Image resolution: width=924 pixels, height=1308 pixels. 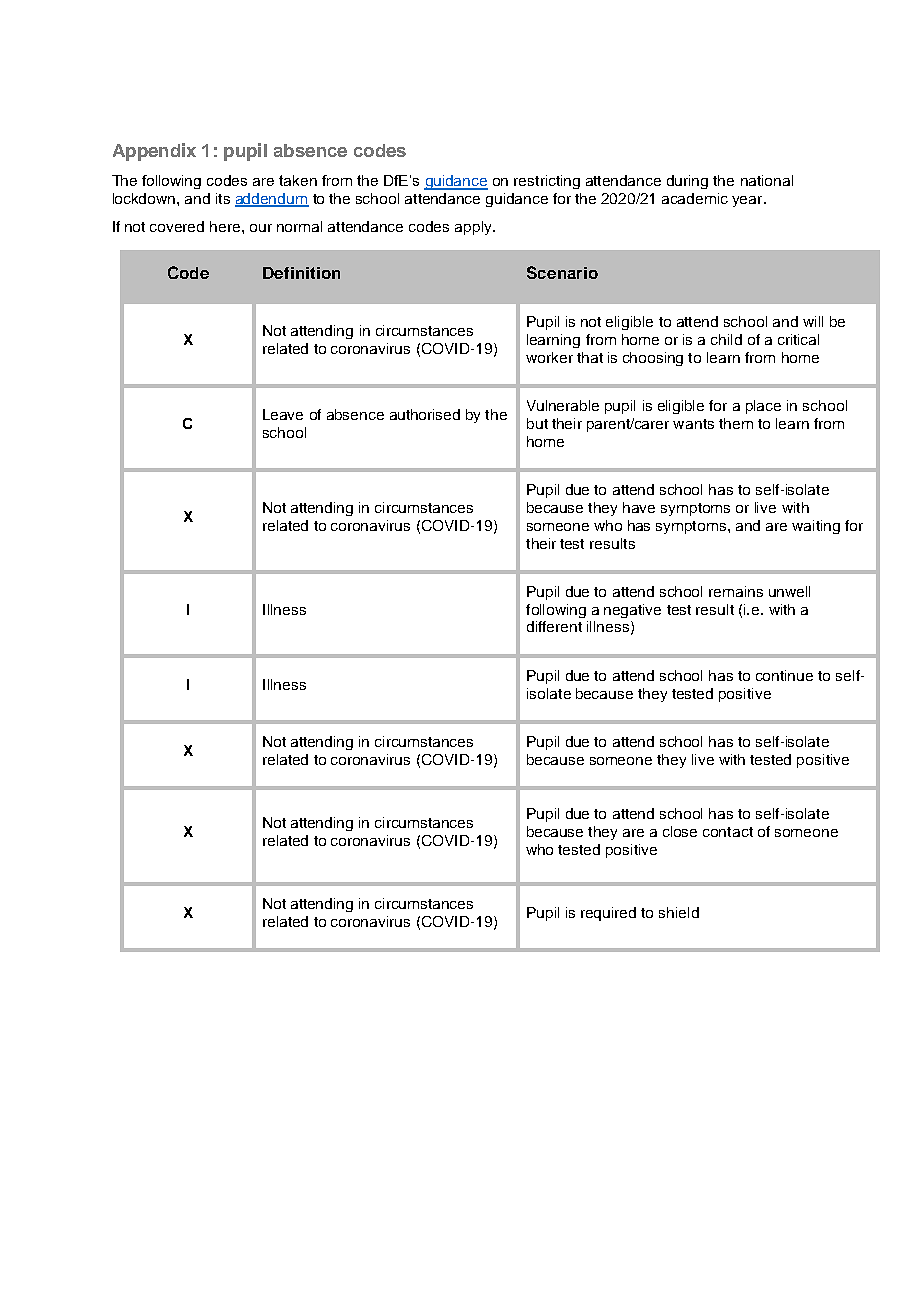 What do you see at coordinates (549, 357) in the screenshot?
I see `worker` at bounding box center [549, 357].
